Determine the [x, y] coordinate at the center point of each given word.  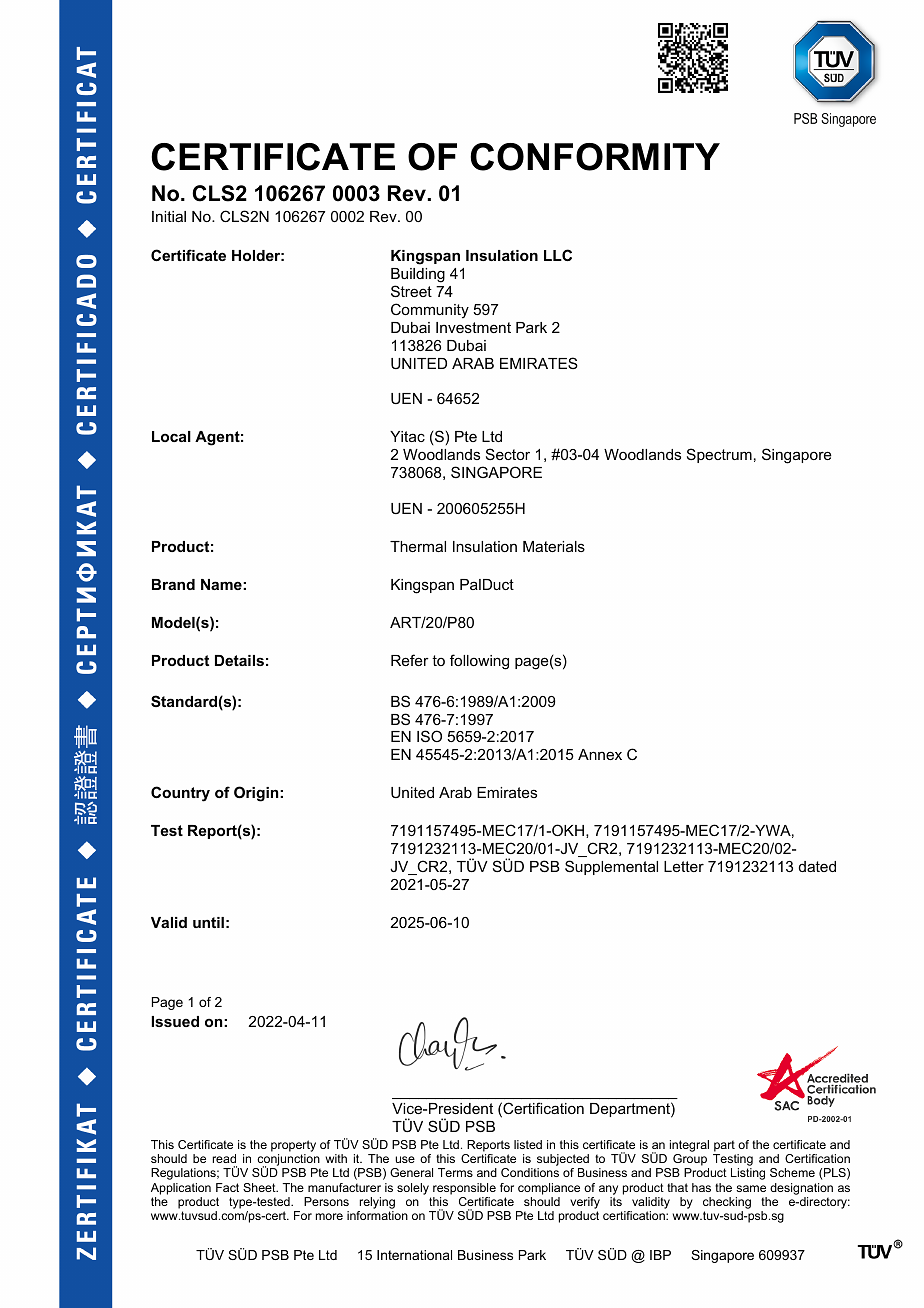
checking [727, 1204]
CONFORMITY [595, 157]
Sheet [260, 1187]
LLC [558, 255]
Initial [169, 216]
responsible [464, 1189]
